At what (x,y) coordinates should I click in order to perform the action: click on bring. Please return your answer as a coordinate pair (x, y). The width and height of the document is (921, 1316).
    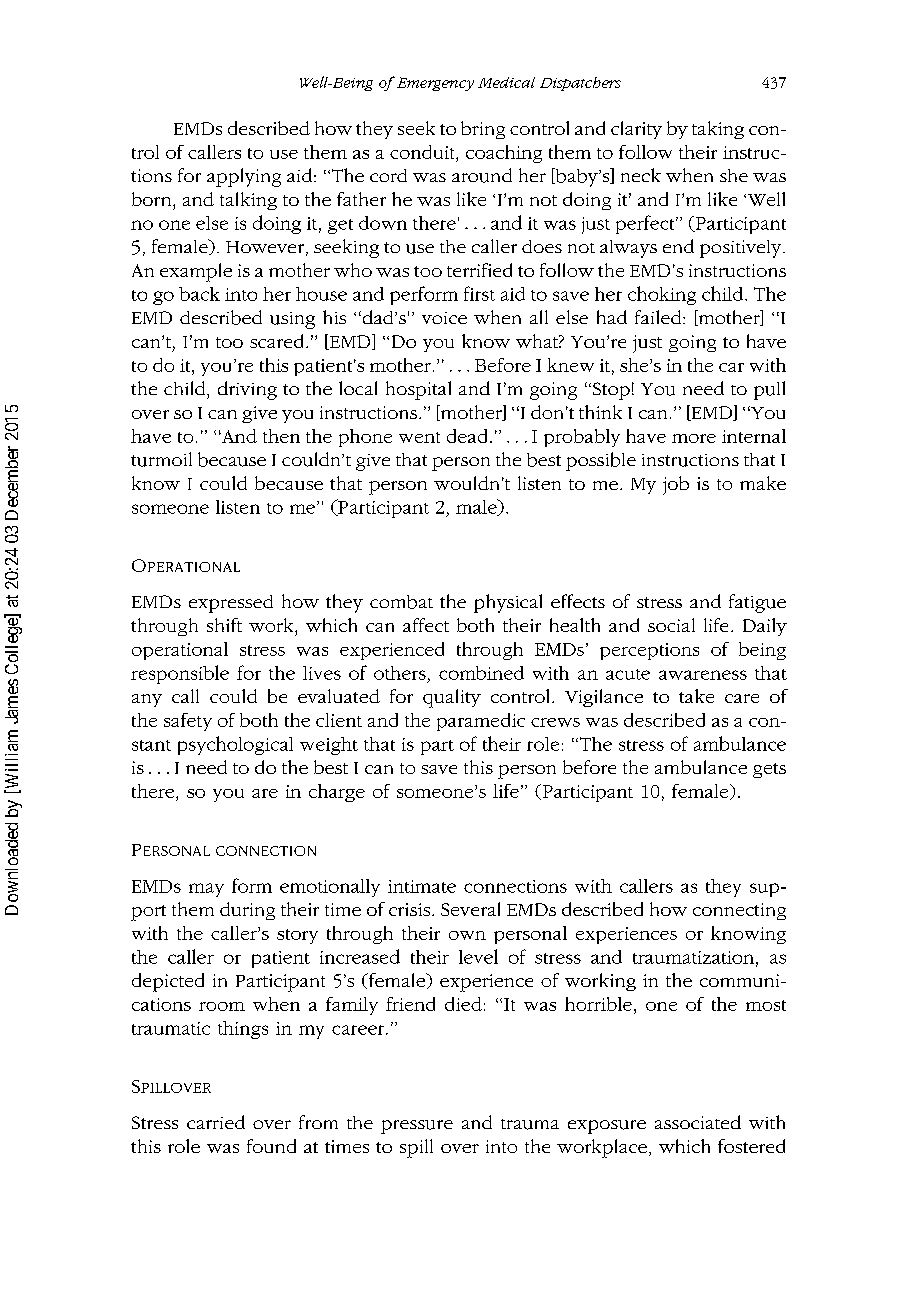
    Looking at the image, I should click on (483, 130).
